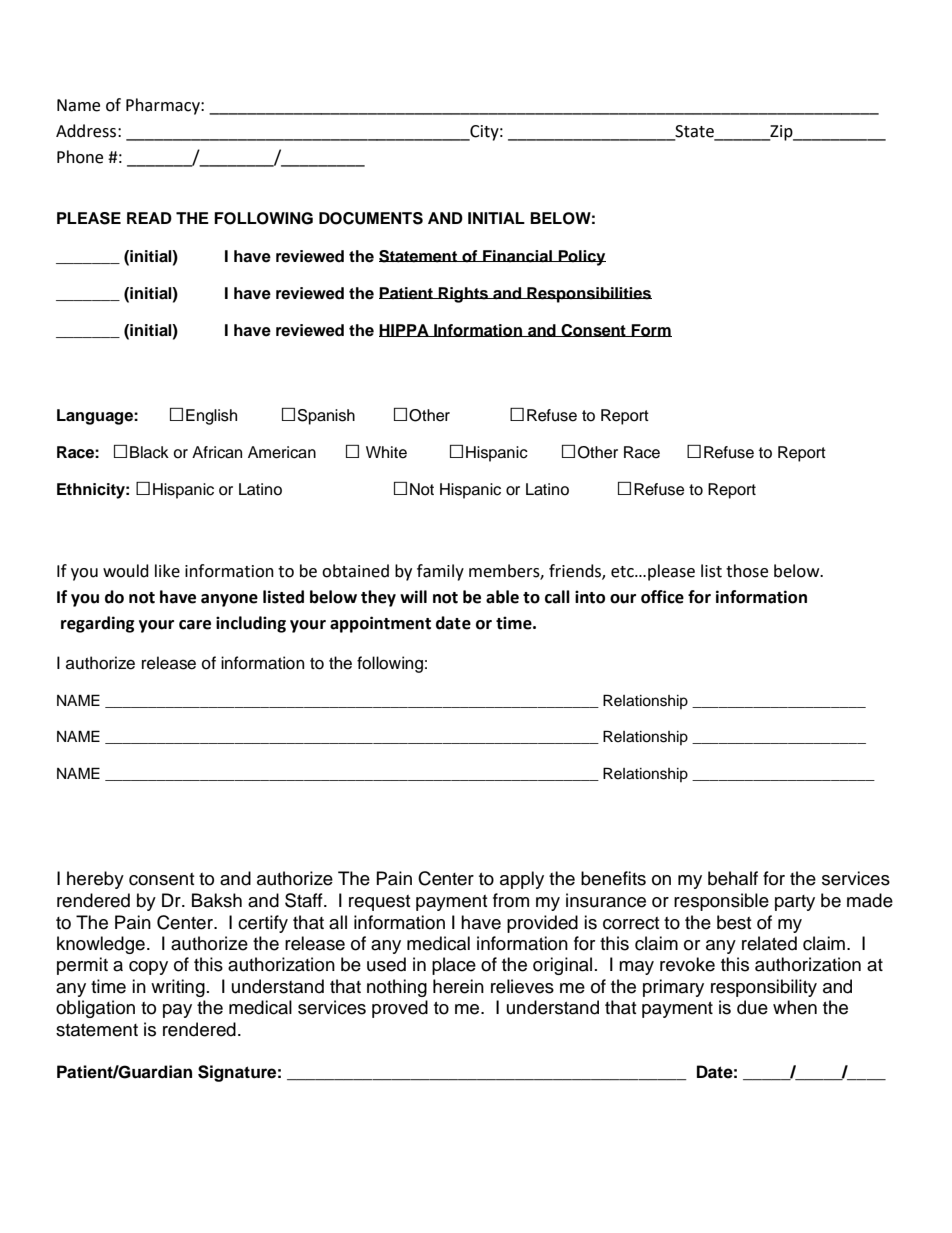 The width and height of the image is (952, 1233). Describe the element at coordinates (662, 597) in the image. I see `office` at that location.
